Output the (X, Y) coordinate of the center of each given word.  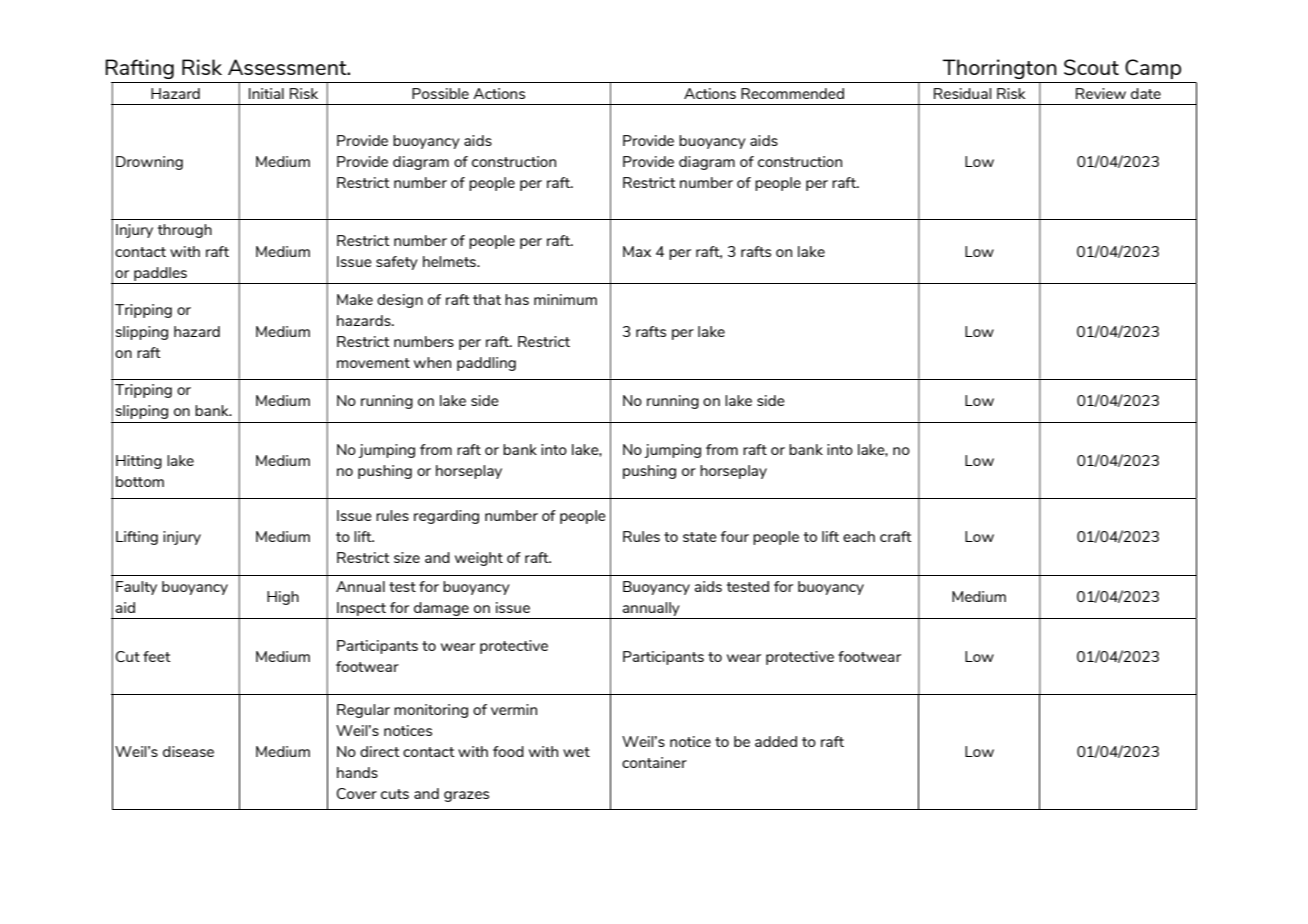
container (654, 762)
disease (188, 751)
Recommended (792, 93)
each (859, 536)
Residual (963, 93)
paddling (486, 364)
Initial (266, 93)
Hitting (139, 462)
